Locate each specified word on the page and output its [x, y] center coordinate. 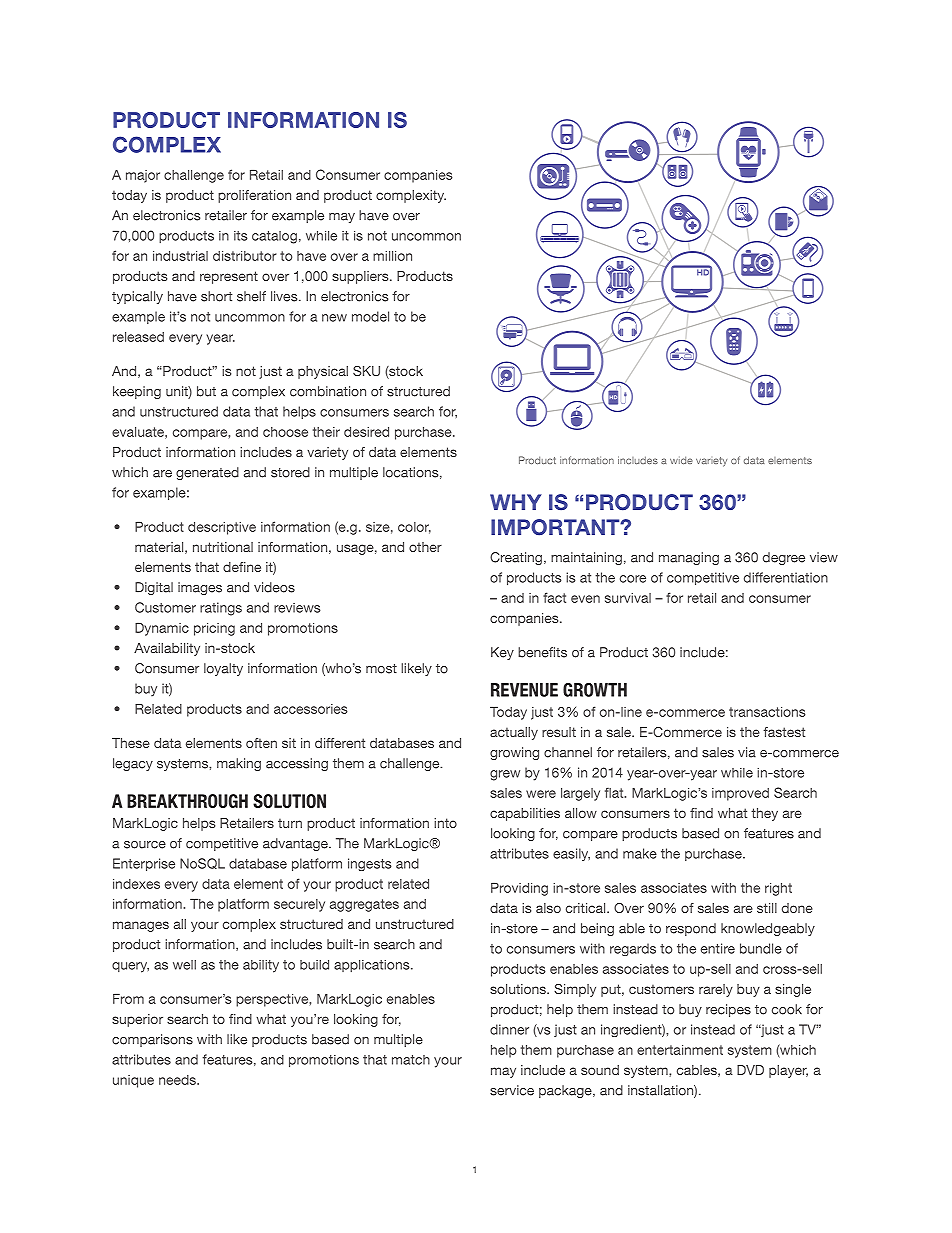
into [445, 823]
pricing [214, 629]
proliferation [254, 196]
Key [502, 653]
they [764, 814]
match [411, 1060]
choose [285, 432]
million [392, 256]
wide [681, 460]
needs [178, 1080]
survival [628, 598]
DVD [750, 1070]
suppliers [361, 277]
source [145, 845]
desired [366, 432]
